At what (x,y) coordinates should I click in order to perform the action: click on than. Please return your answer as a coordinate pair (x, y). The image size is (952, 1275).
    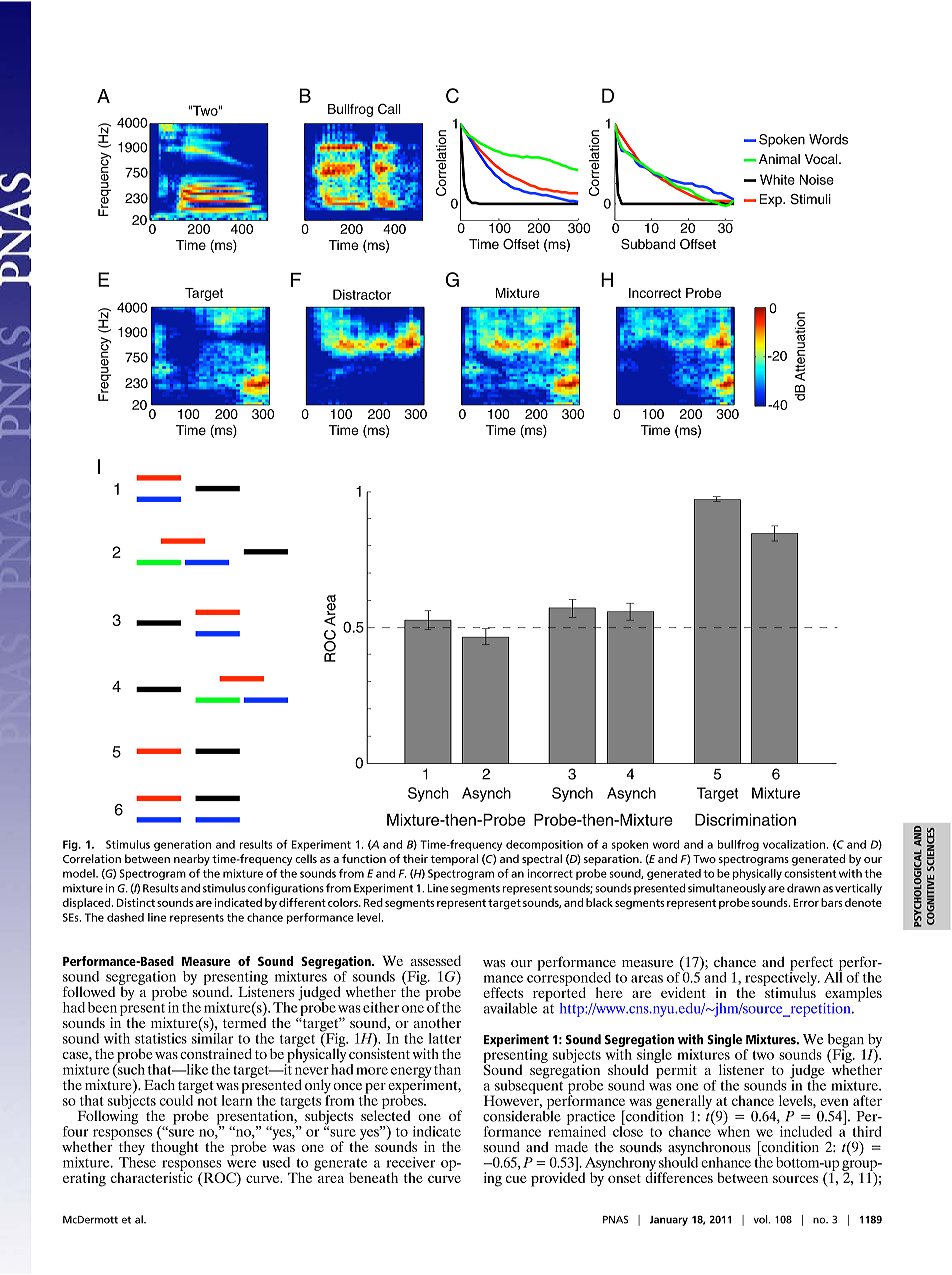
    Looking at the image, I should click on (447, 1069).
